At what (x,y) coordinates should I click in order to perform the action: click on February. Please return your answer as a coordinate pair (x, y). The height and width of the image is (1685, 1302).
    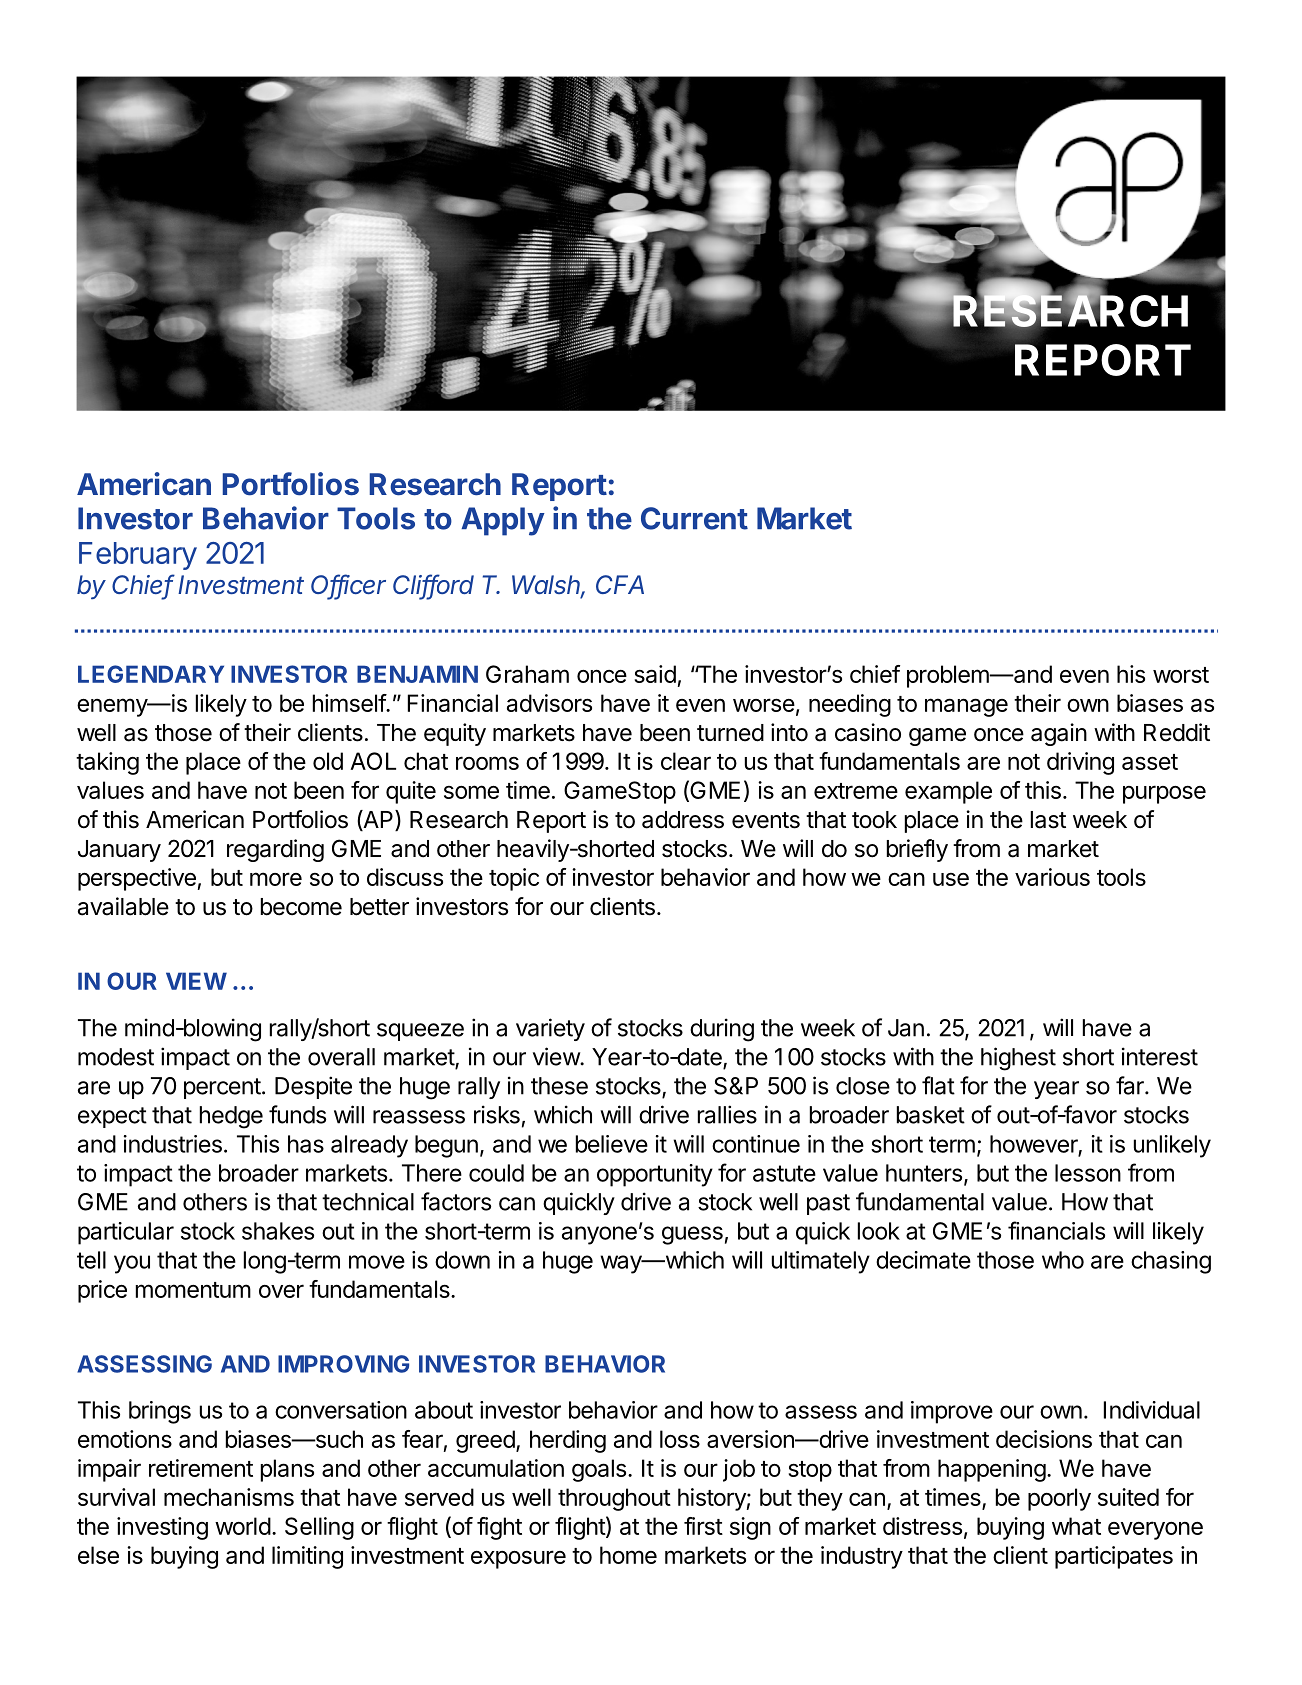
    Looking at the image, I should click on (138, 556).
